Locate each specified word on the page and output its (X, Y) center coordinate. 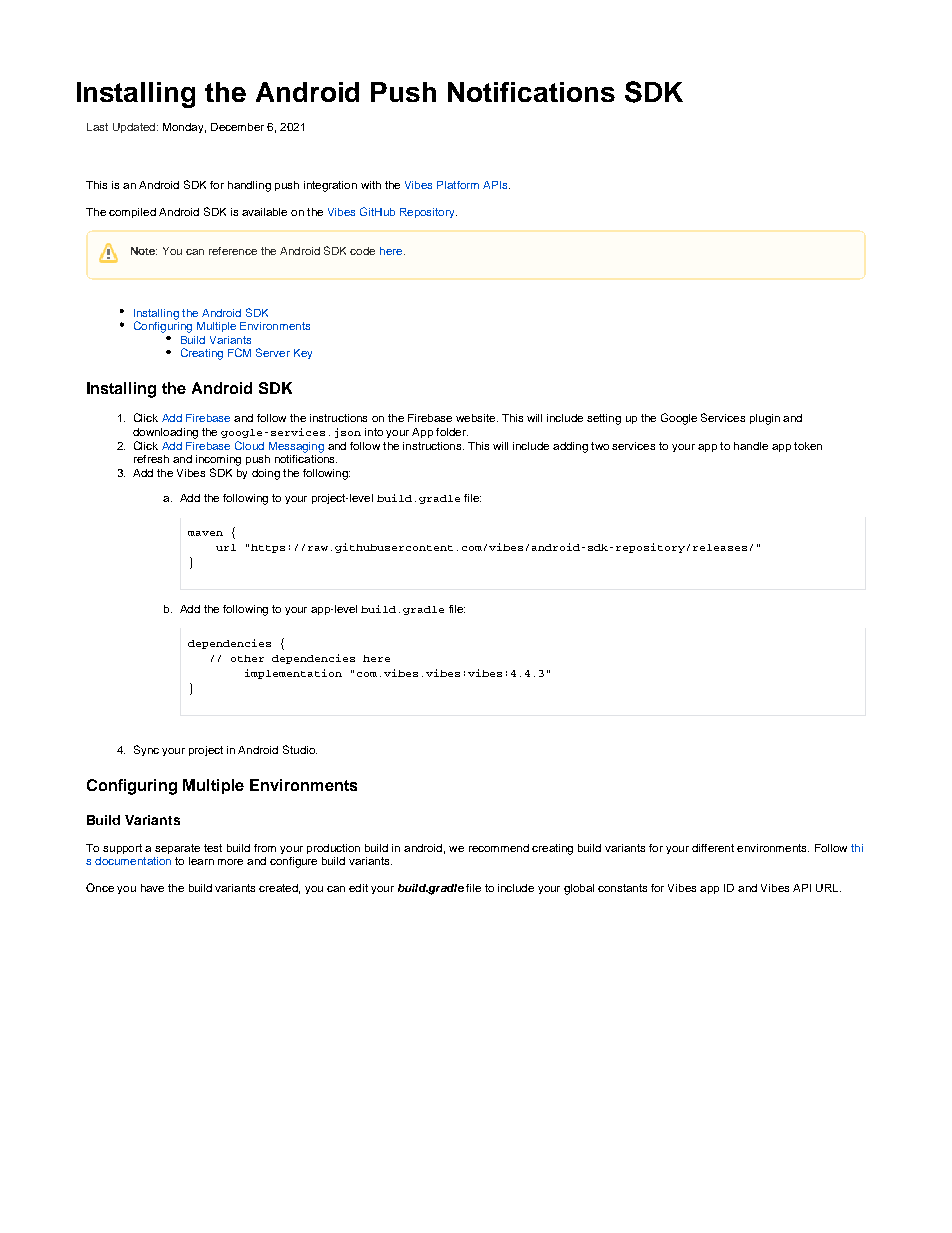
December (237, 127)
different (713, 848)
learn (201, 861)
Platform (458, 185)
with (371, 185)
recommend (499, 848)
